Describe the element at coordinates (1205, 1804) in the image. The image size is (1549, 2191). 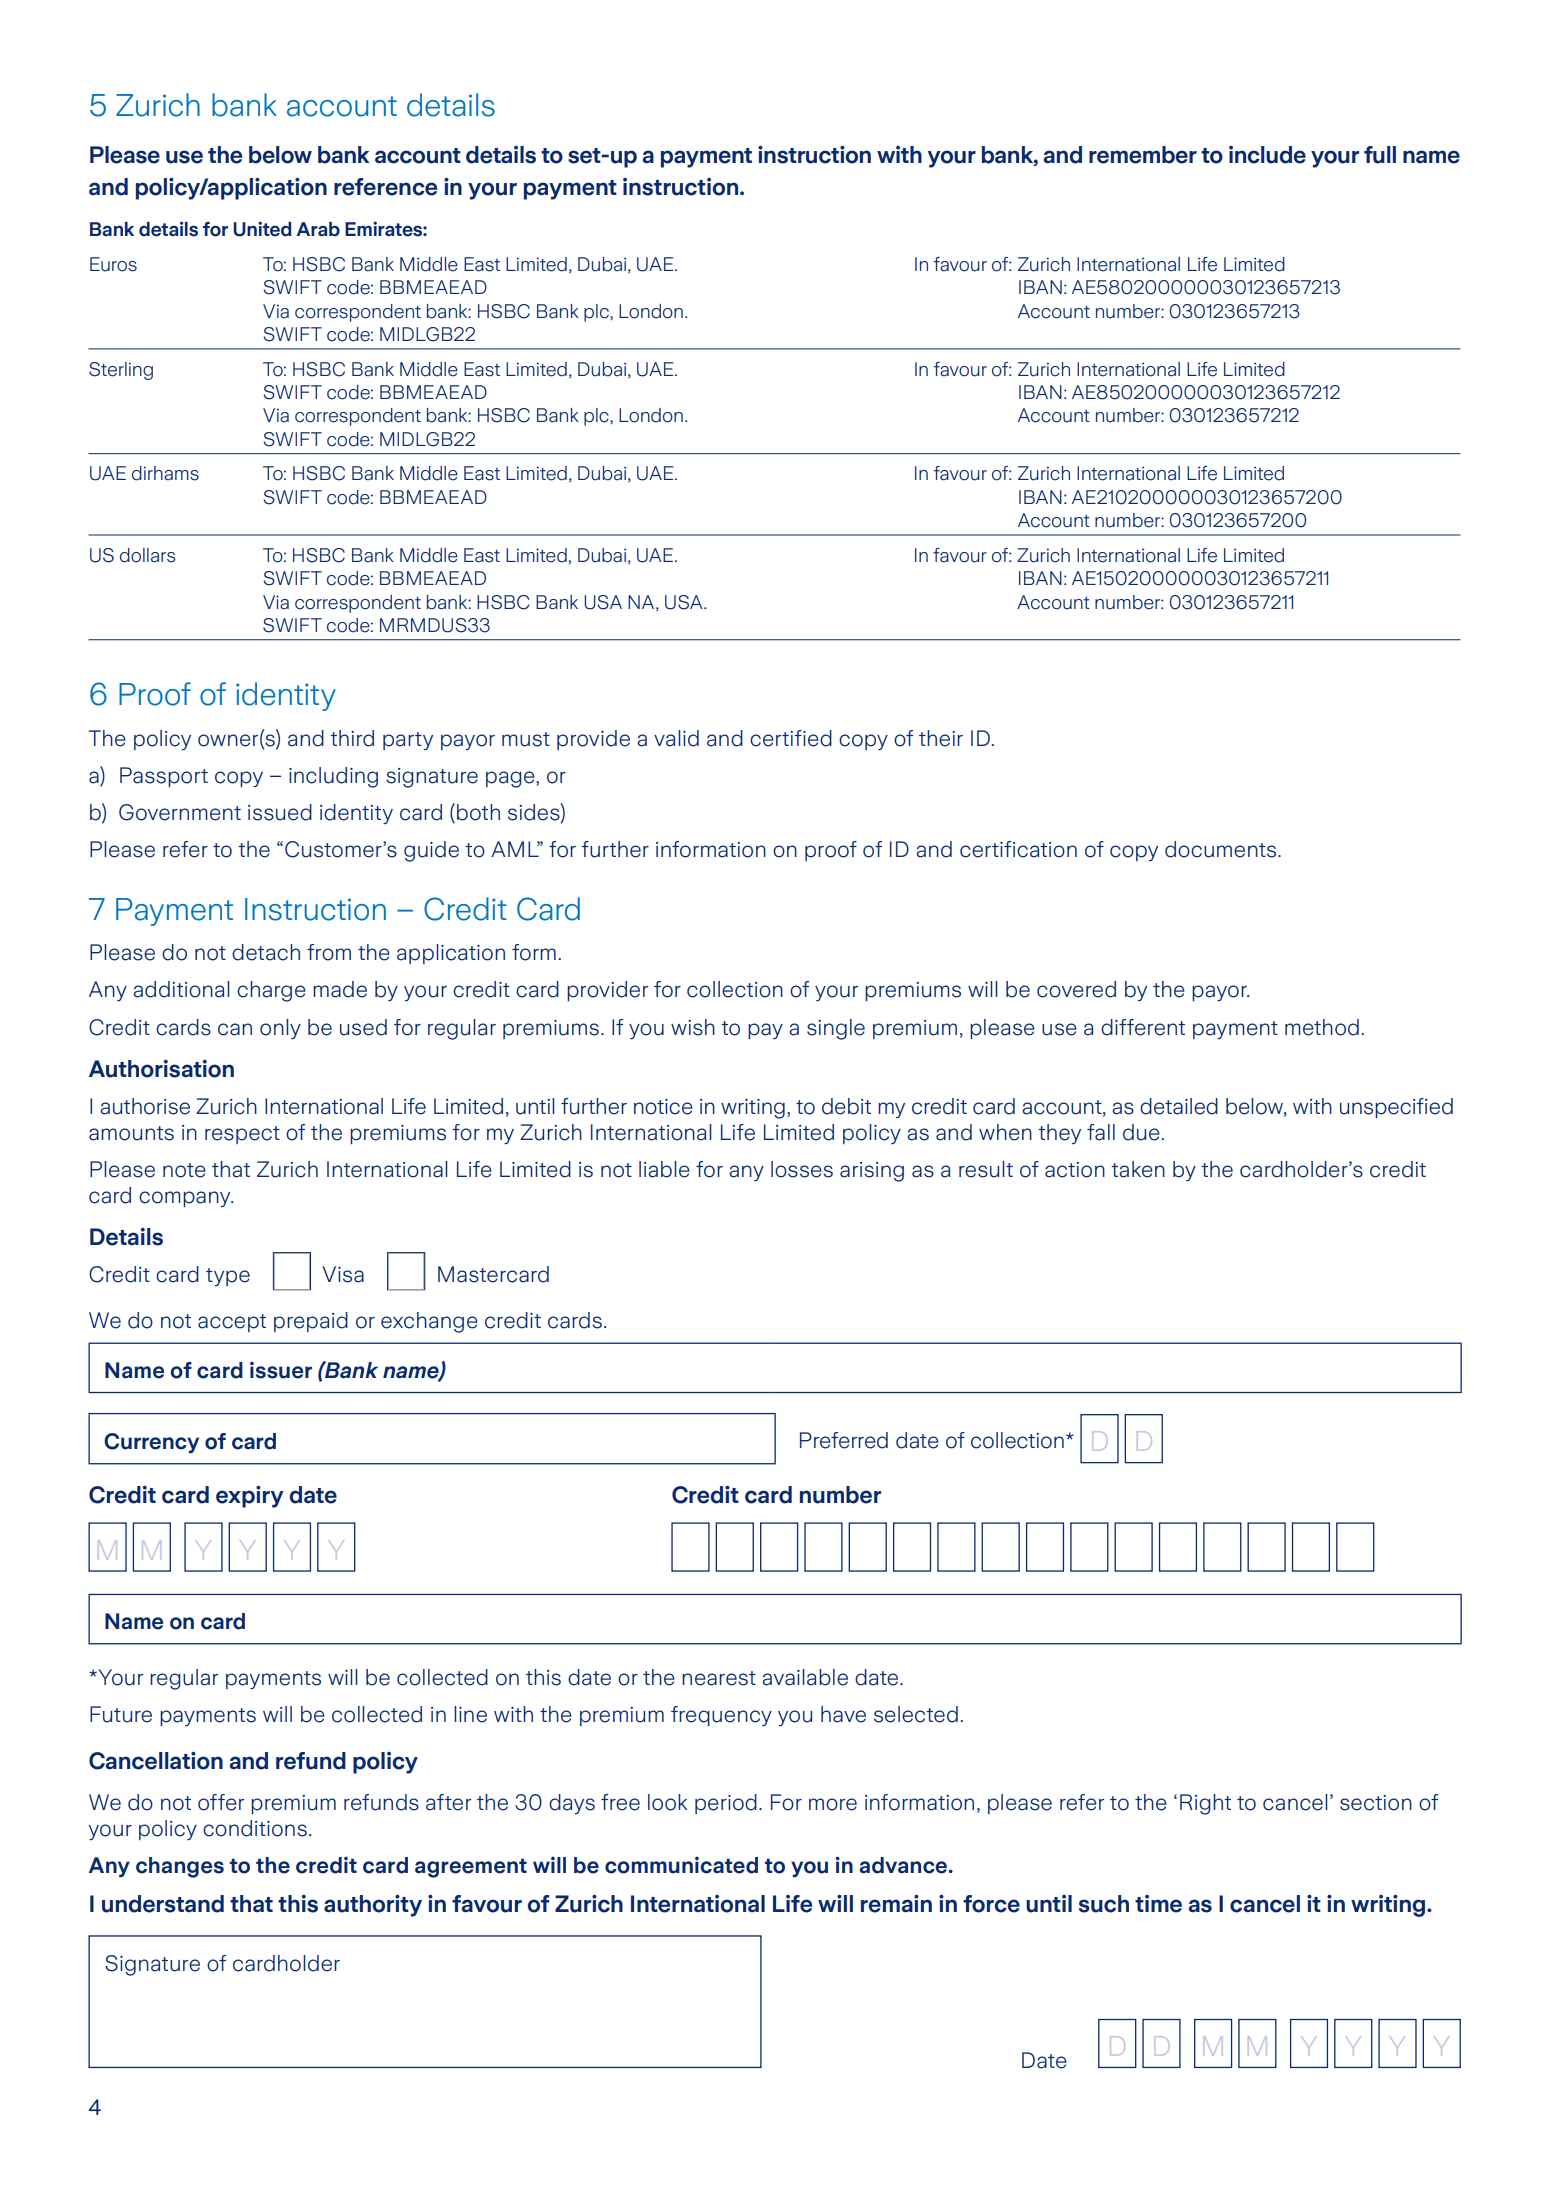
I see `Right` at that location.
